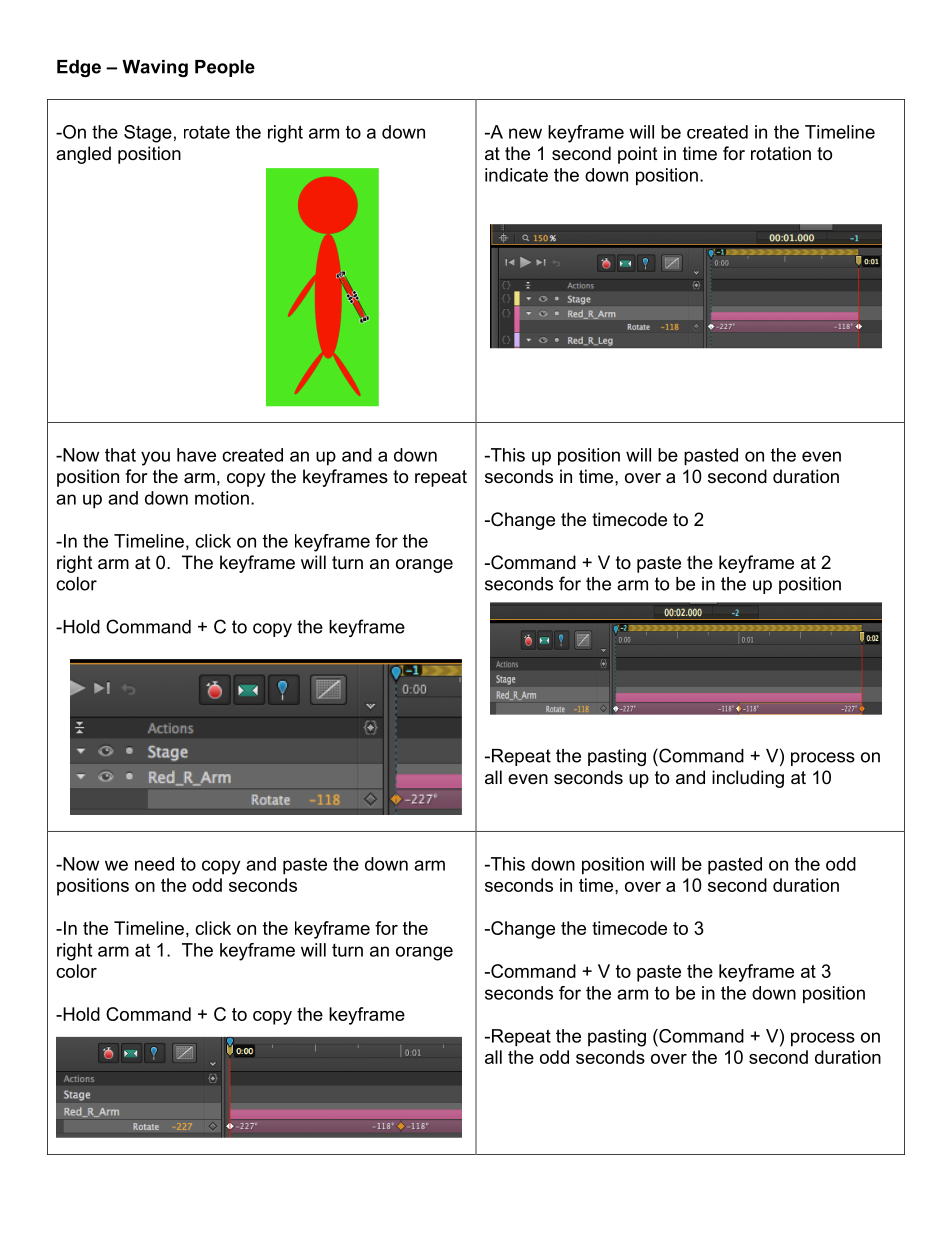  I want to click on Waving, so click(155, 68).
